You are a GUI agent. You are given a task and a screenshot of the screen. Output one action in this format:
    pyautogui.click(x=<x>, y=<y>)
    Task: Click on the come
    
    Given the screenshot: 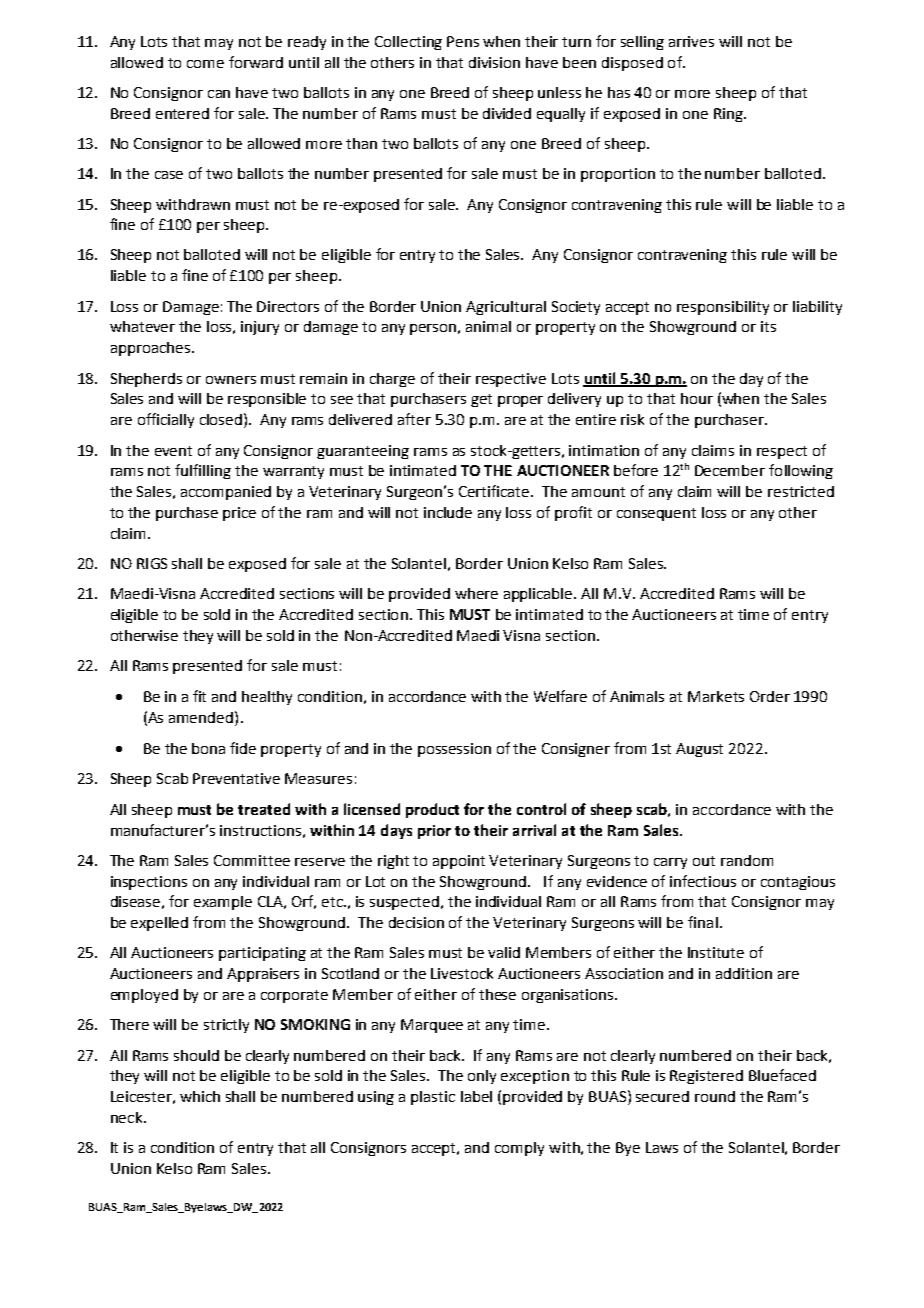 What is the action you would take?
    pyautogui.click(x=205, y=64)
